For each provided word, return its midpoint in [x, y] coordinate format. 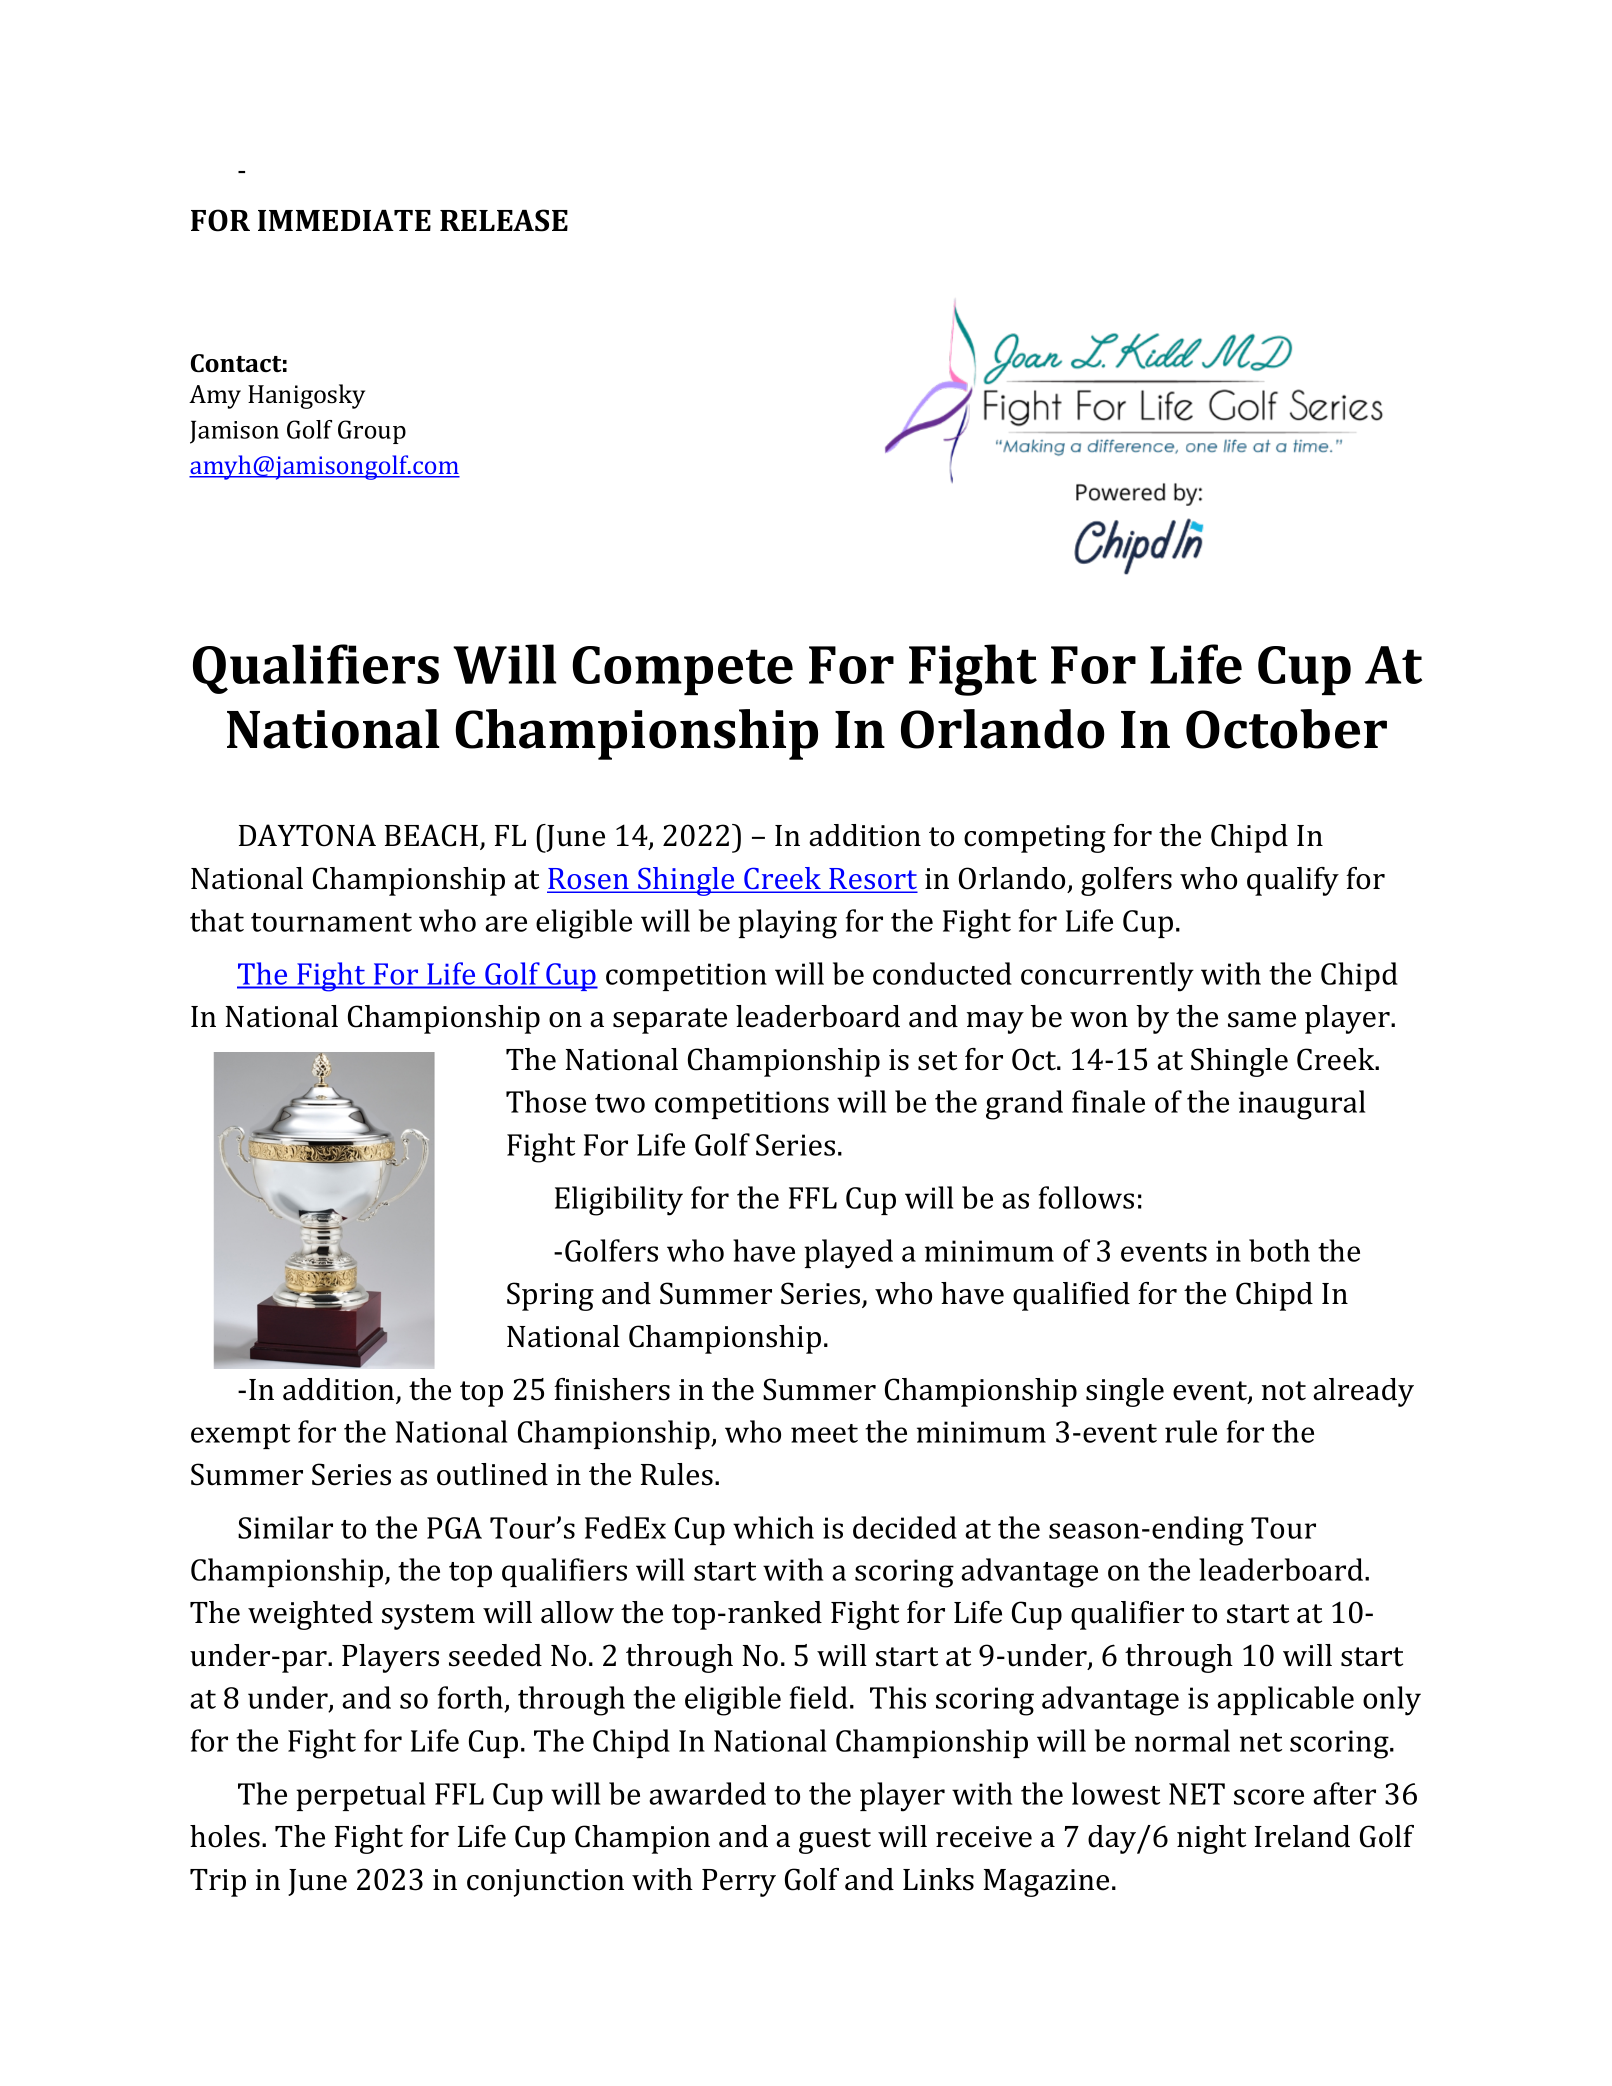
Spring [550, 1296]
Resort [872, 880]
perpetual [360, 1796]
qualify [1293, 881]
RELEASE [504, 220]
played [848, 1254]
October [1286, 729]
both [1279, 1250]
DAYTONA [307, 835]
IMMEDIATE [344, 220]
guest [835, 1841]
